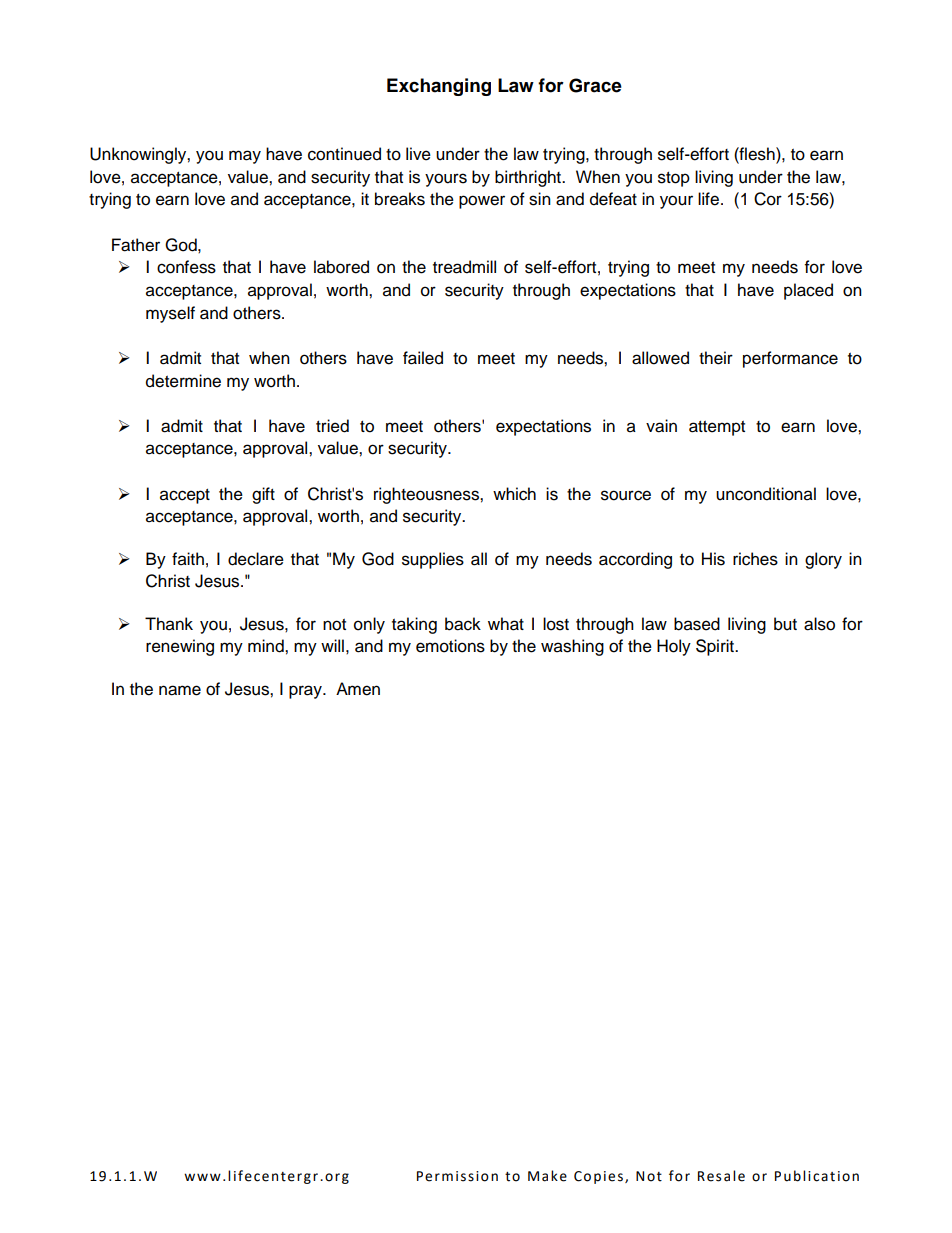 The width and height of the screenshot is (952, 1233). Describe the element at coordinates (180, 690) in the screenshot. I see `name` at that location.
